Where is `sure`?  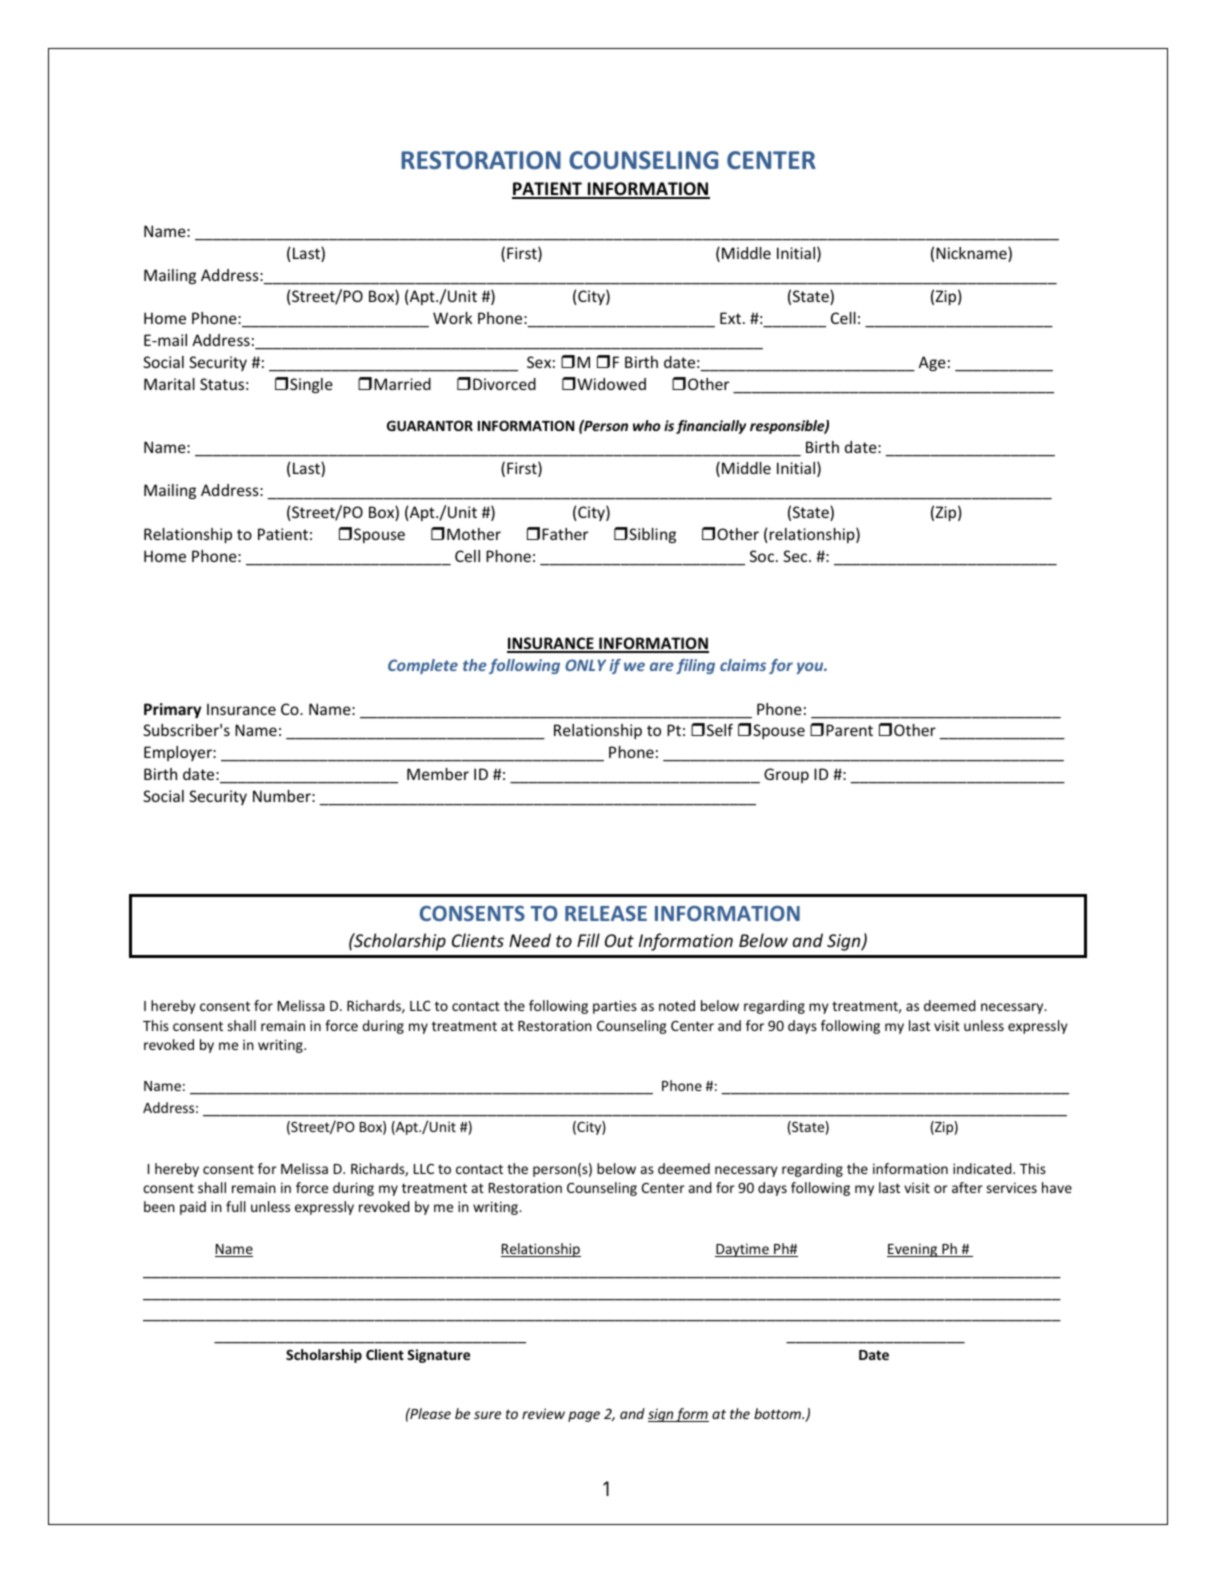 sure is located at coordinates (487, 1415).
